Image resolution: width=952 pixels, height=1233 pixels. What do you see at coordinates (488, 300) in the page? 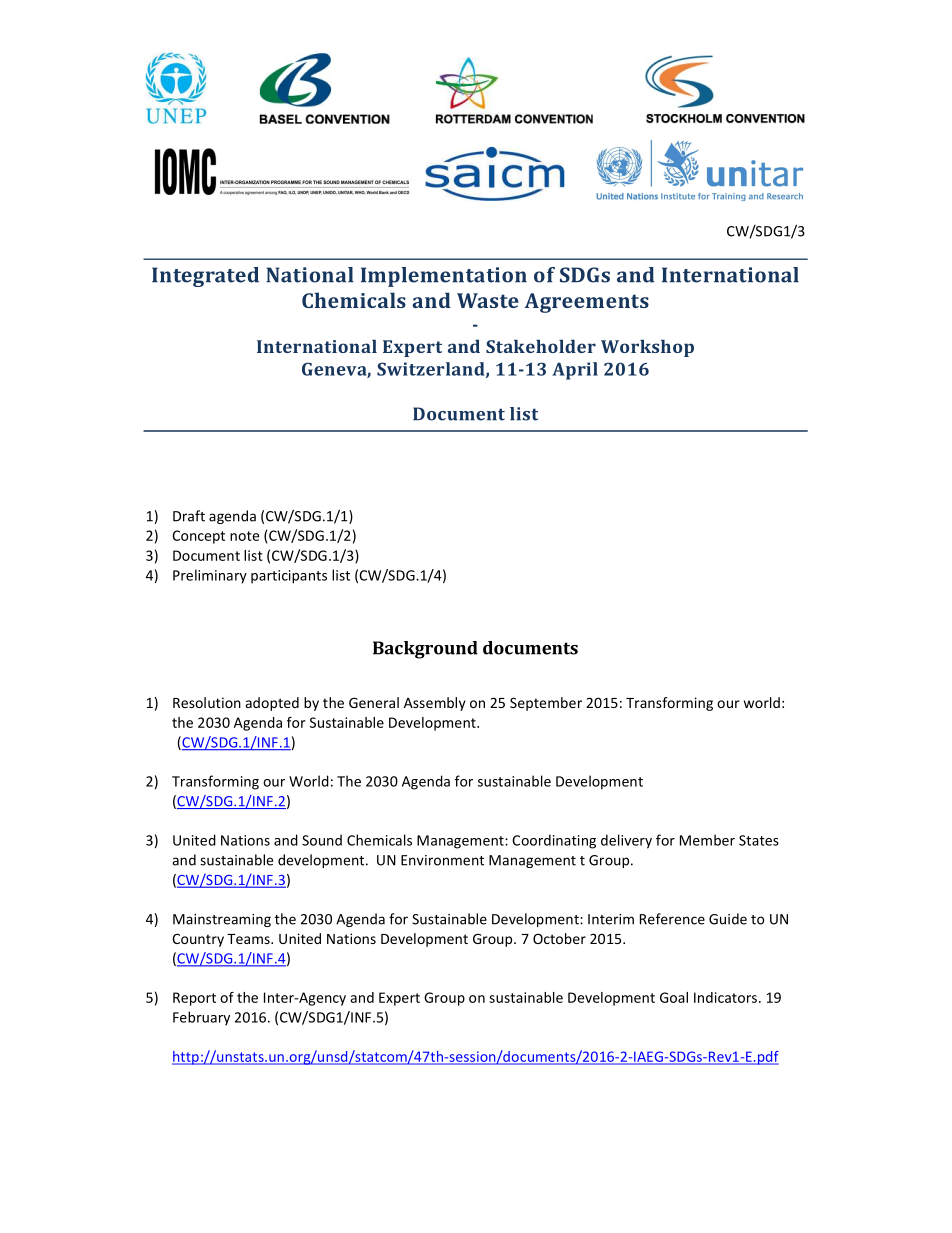
I see `Waste` at bounding box center [488, 300].
